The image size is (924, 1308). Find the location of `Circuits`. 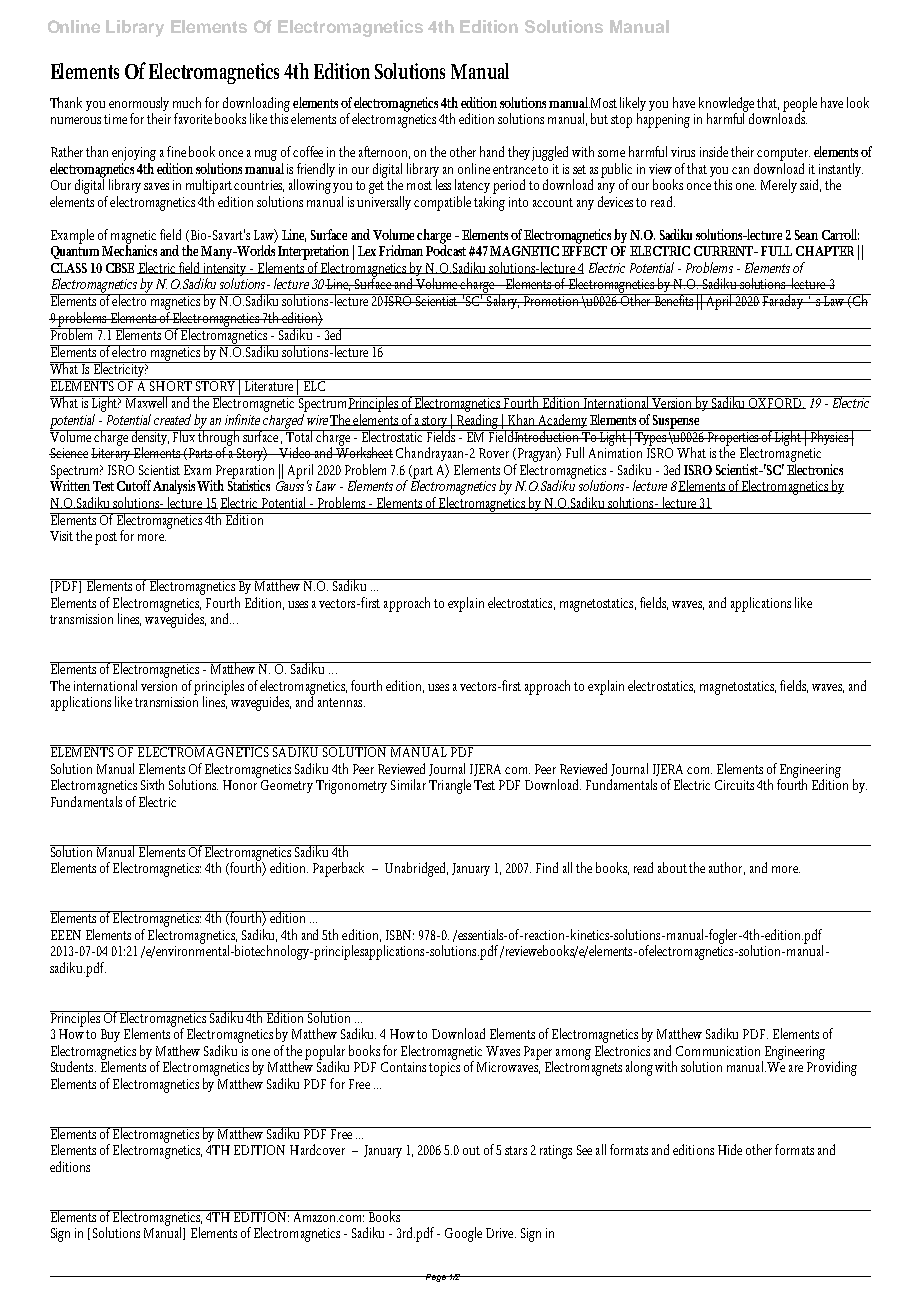

Circuits is located at coordinates (736, 785).
